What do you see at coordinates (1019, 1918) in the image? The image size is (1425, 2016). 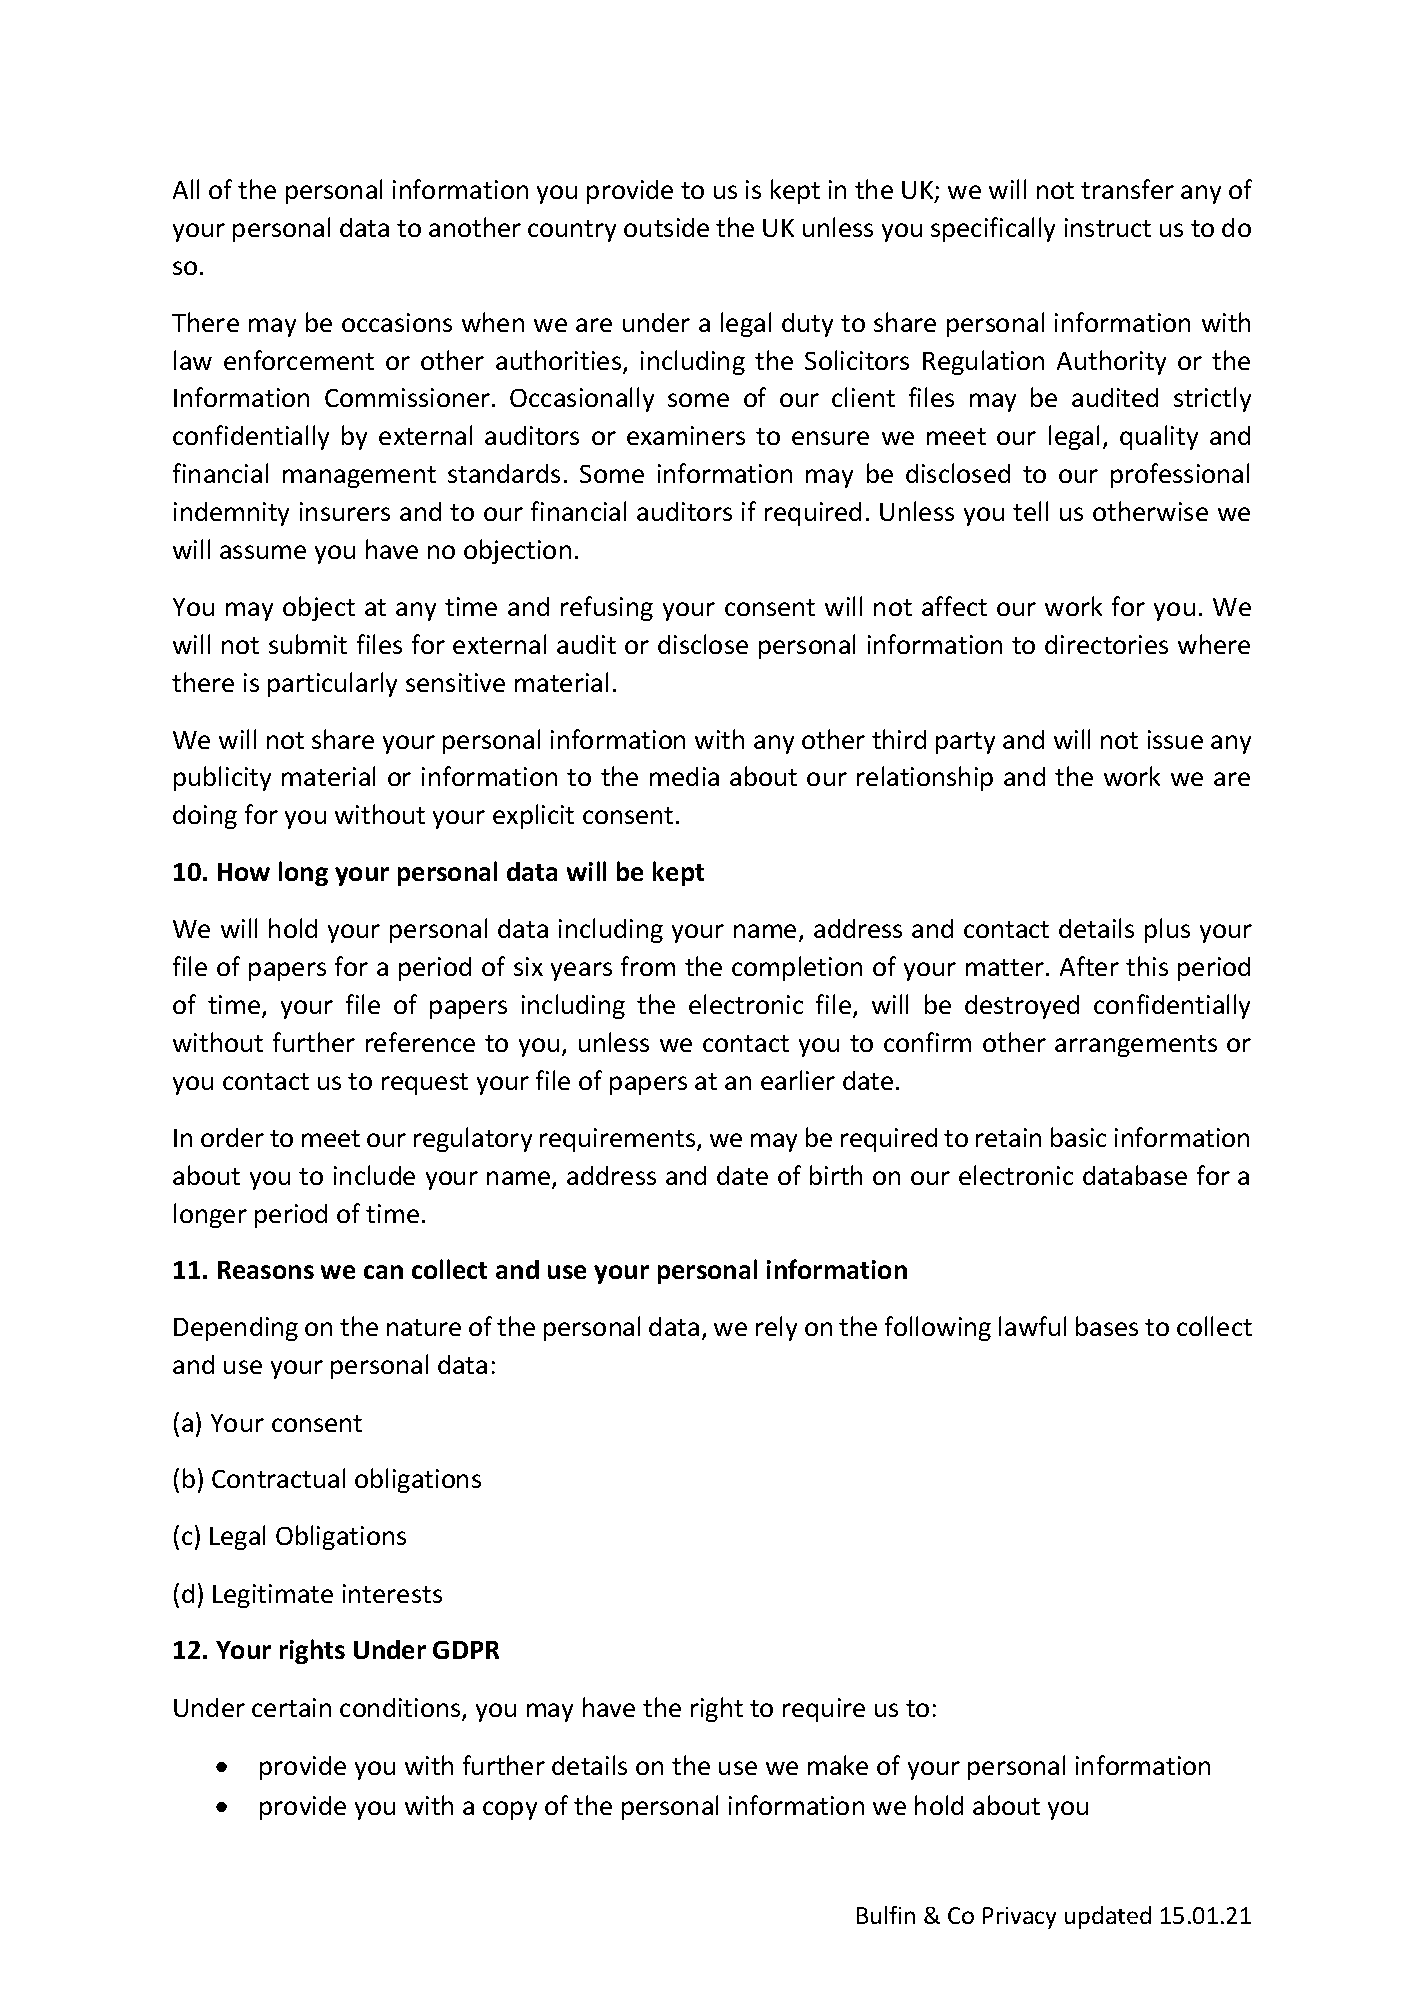 I see `Privacy` at bounding box center [1019, 1918].
